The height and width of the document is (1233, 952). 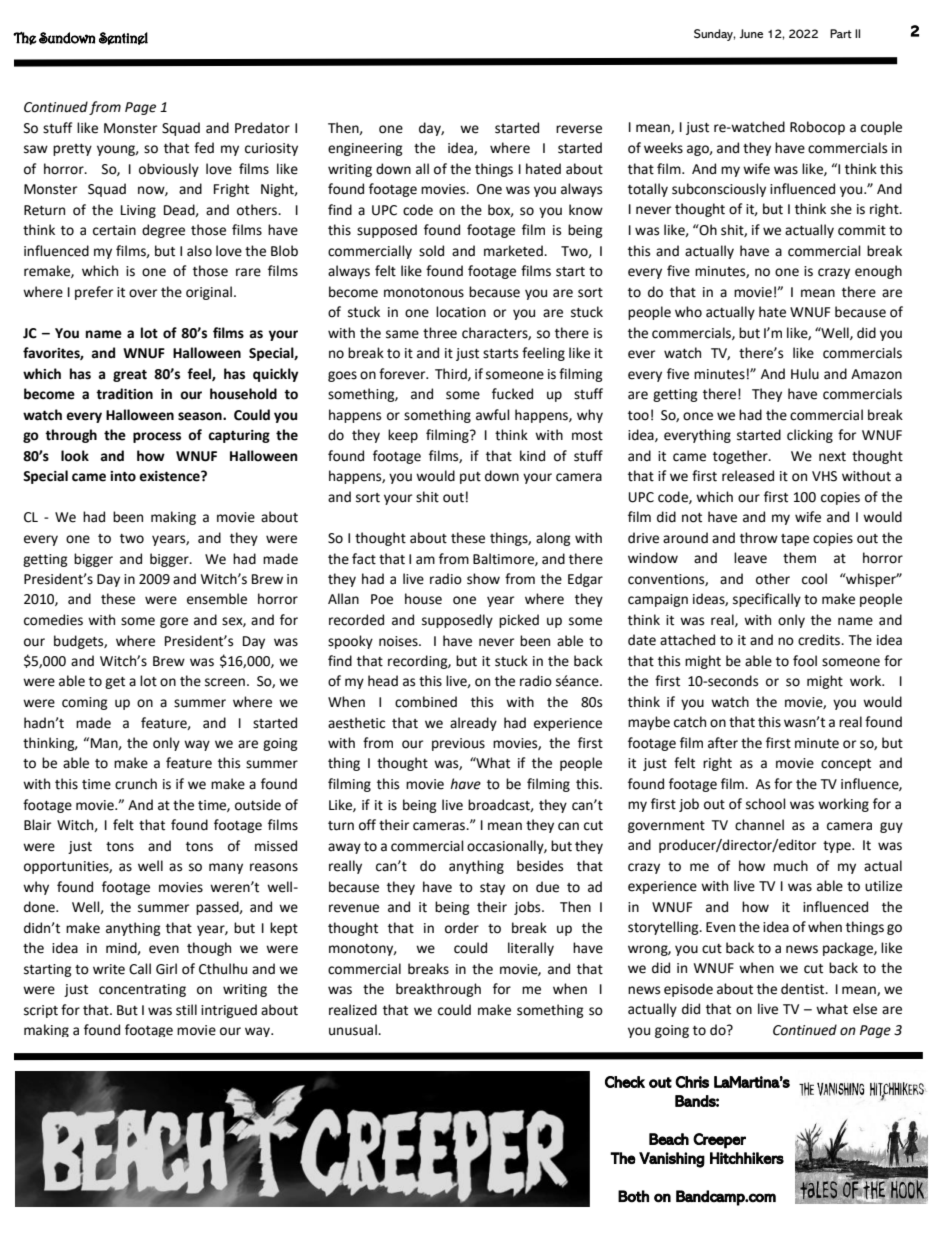 I want to click on Sentinel, so click(x=123, y=38).
